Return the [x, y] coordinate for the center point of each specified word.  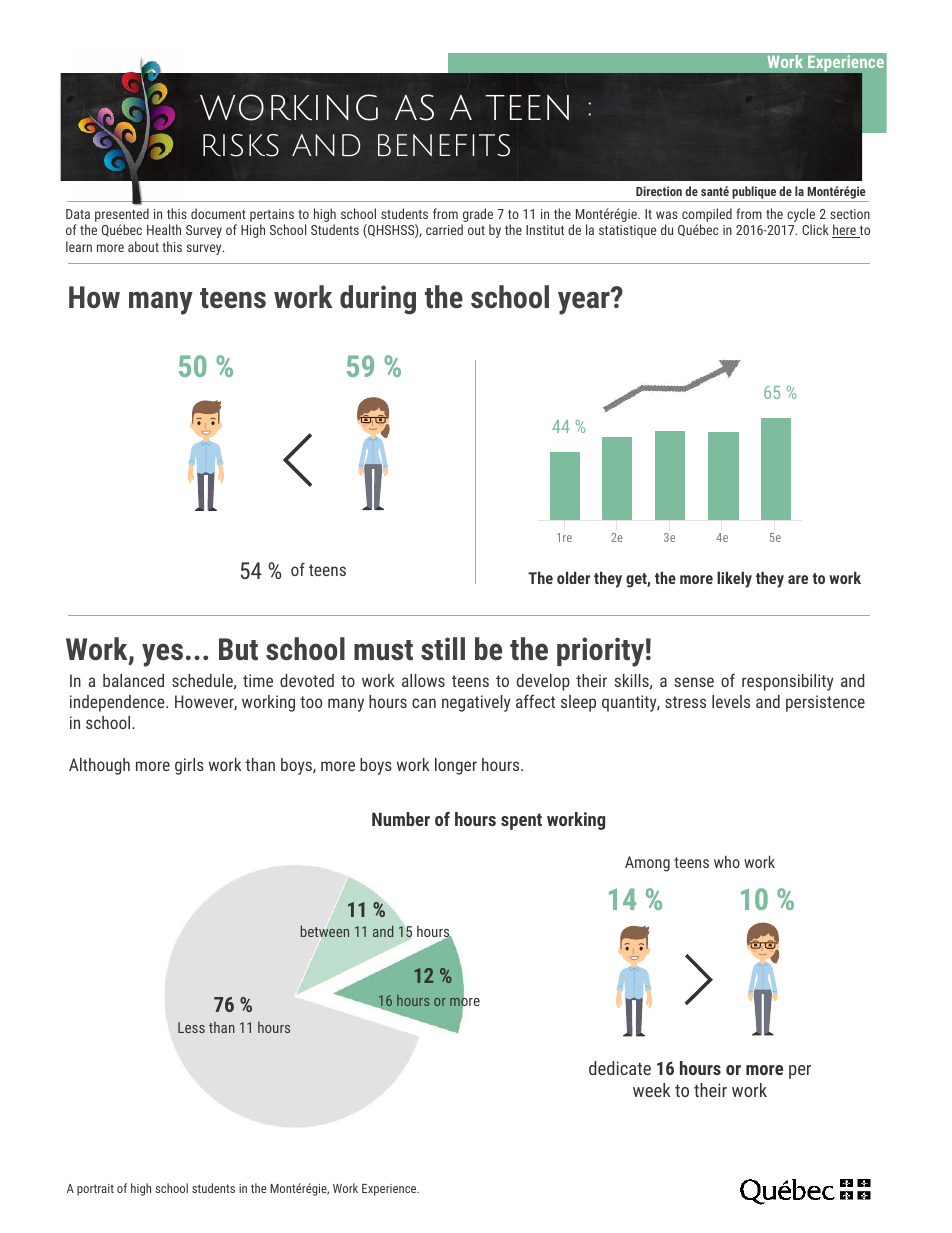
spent [521, 821]
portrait [95, 1190]
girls [189, 766]
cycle [801, 216]
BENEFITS [444, 145]
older [573, 577]
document [218, 213]
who [727, 861]
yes [162, 655]
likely [734, 579]
